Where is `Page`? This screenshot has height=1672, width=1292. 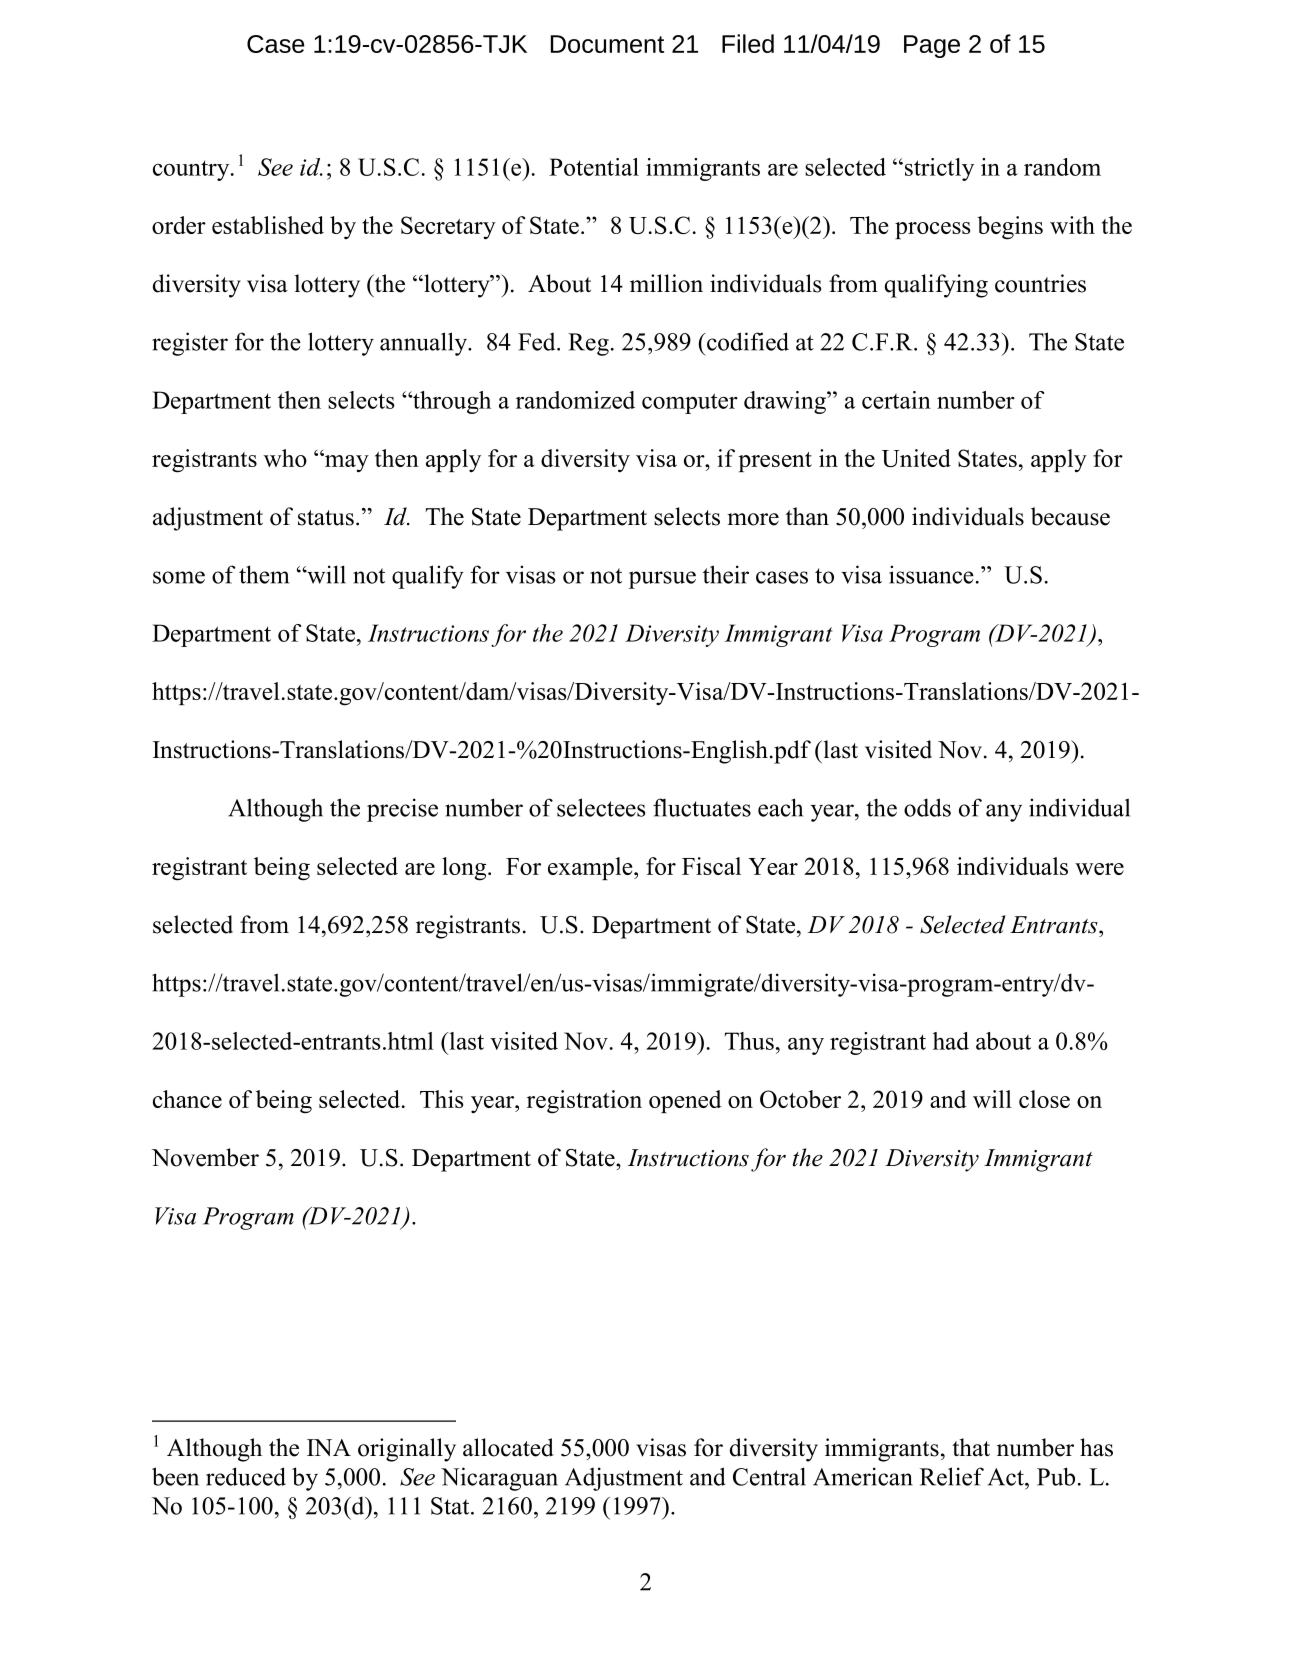 Page is located at coordinates (932, 46).
